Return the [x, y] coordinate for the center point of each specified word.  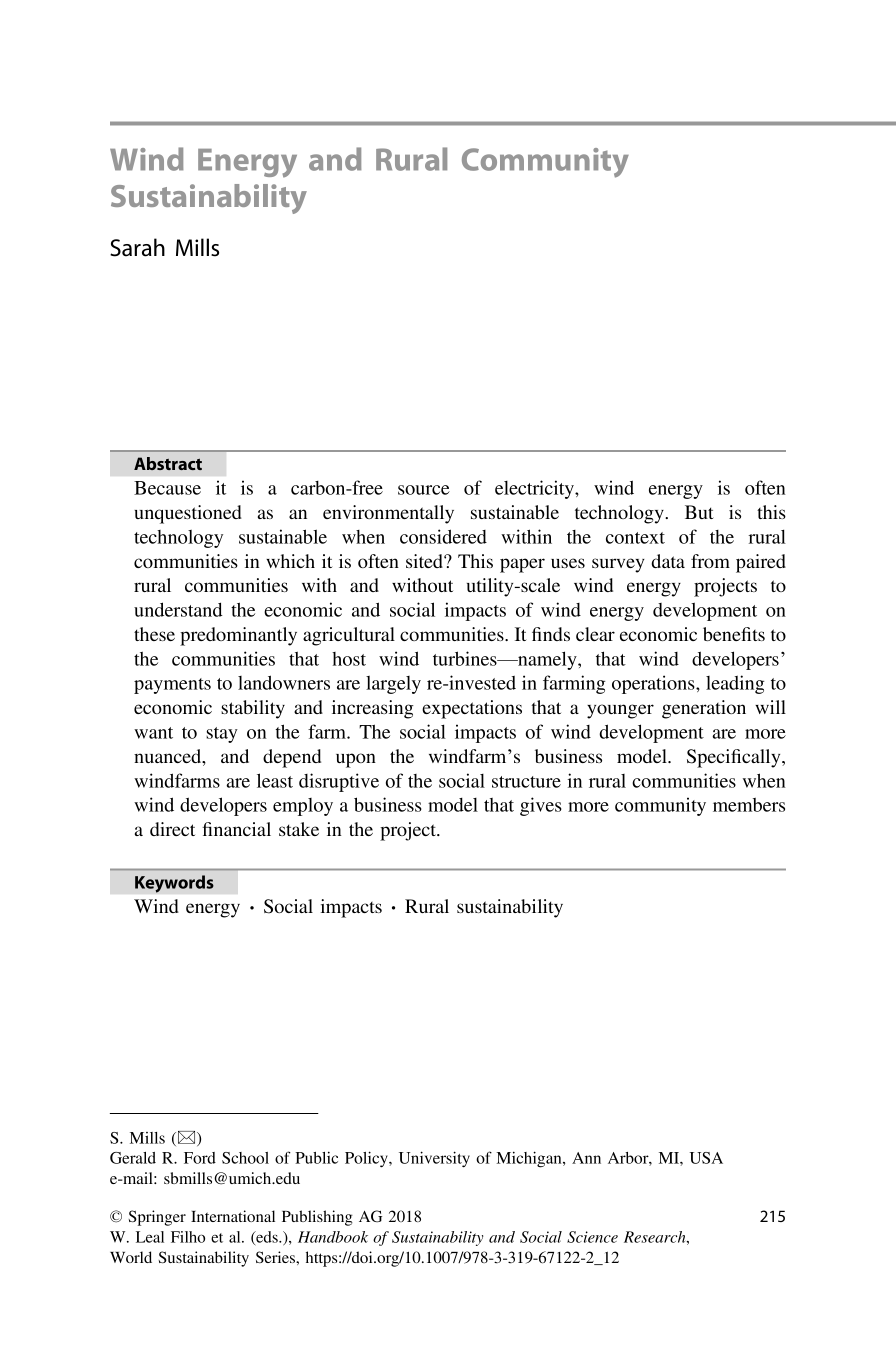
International [233, 1216]
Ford [200, 1158]
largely [393, 685]
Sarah [137, 247]
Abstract [168, 463]
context [635, 538]
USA [706, 1158]
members [749, 805]
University [434, 1159]
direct [172, 829]
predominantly [238, 636]
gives [541, 806]
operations [654, 684]
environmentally [388, 514]
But [699, 512]
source [424, 490]
